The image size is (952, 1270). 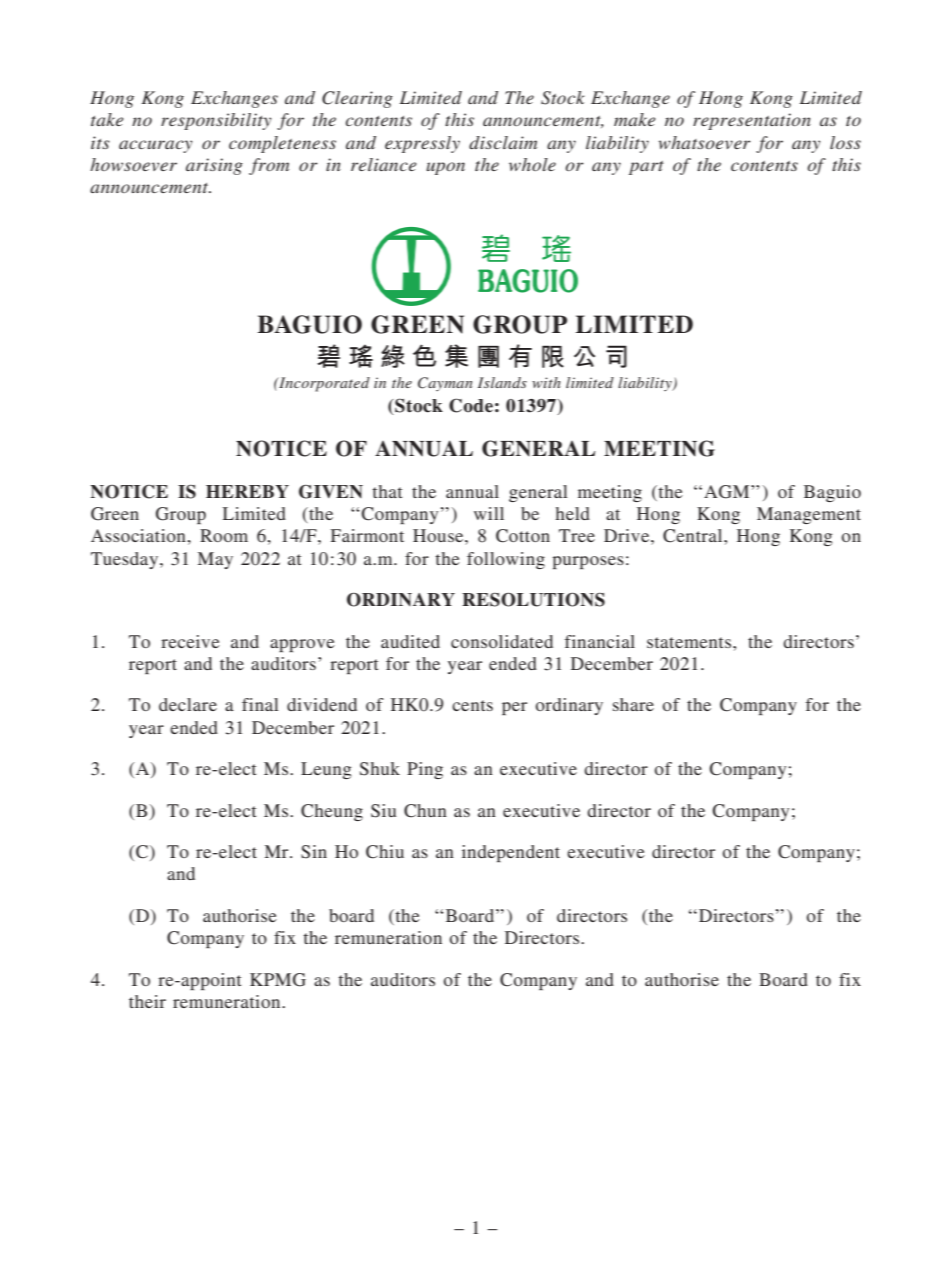 What do you see at coordinates (147, 1001) in the page?
I see `their` at bounding box center [147, 1001].
